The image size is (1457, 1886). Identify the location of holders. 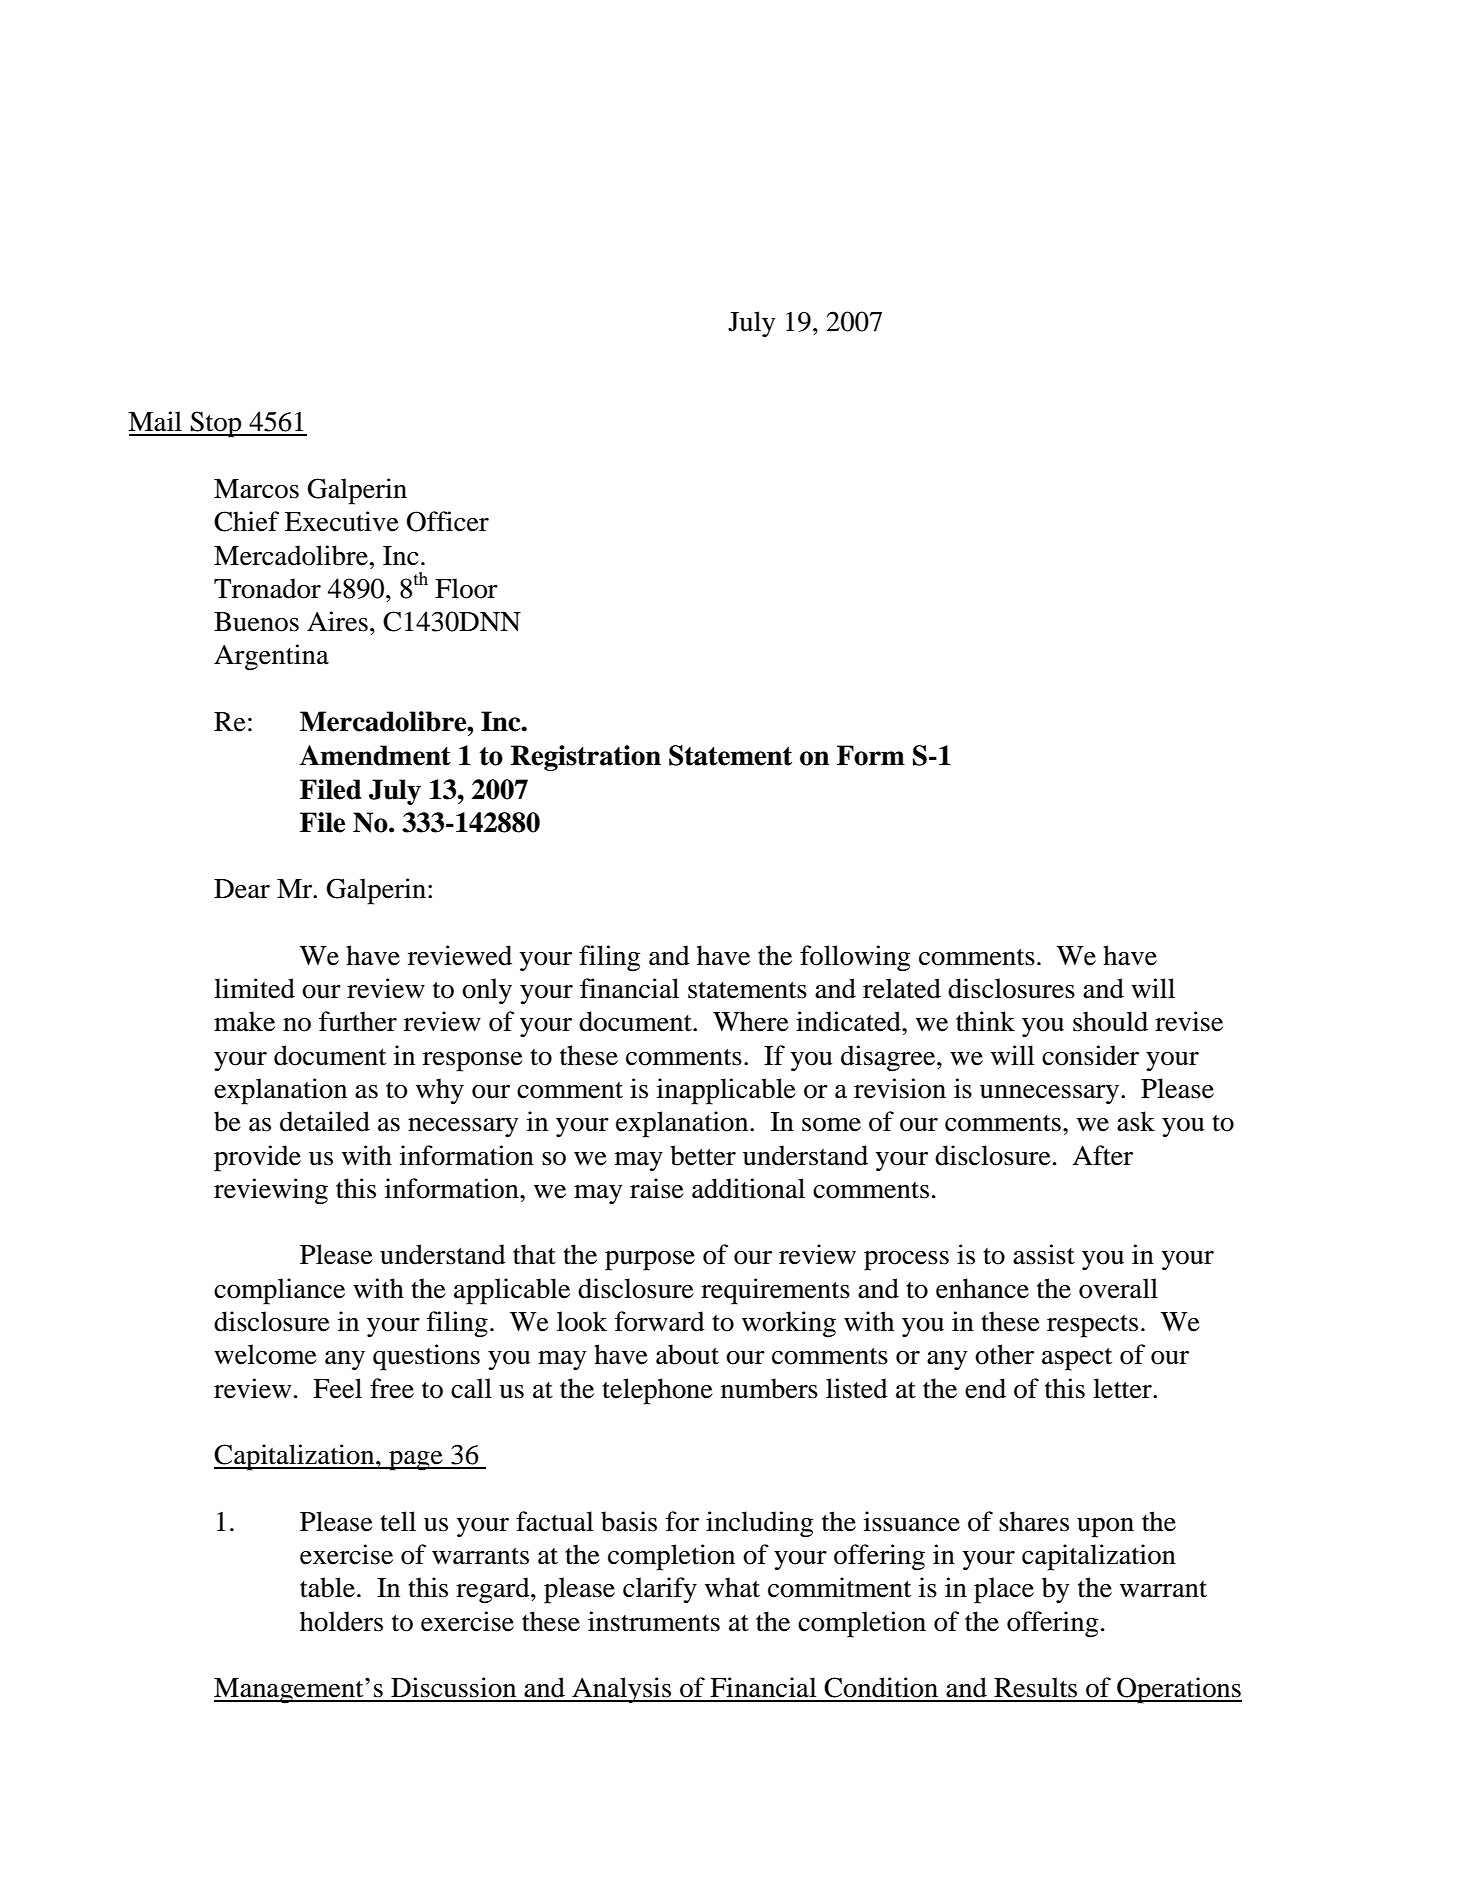
(341, 1621).
